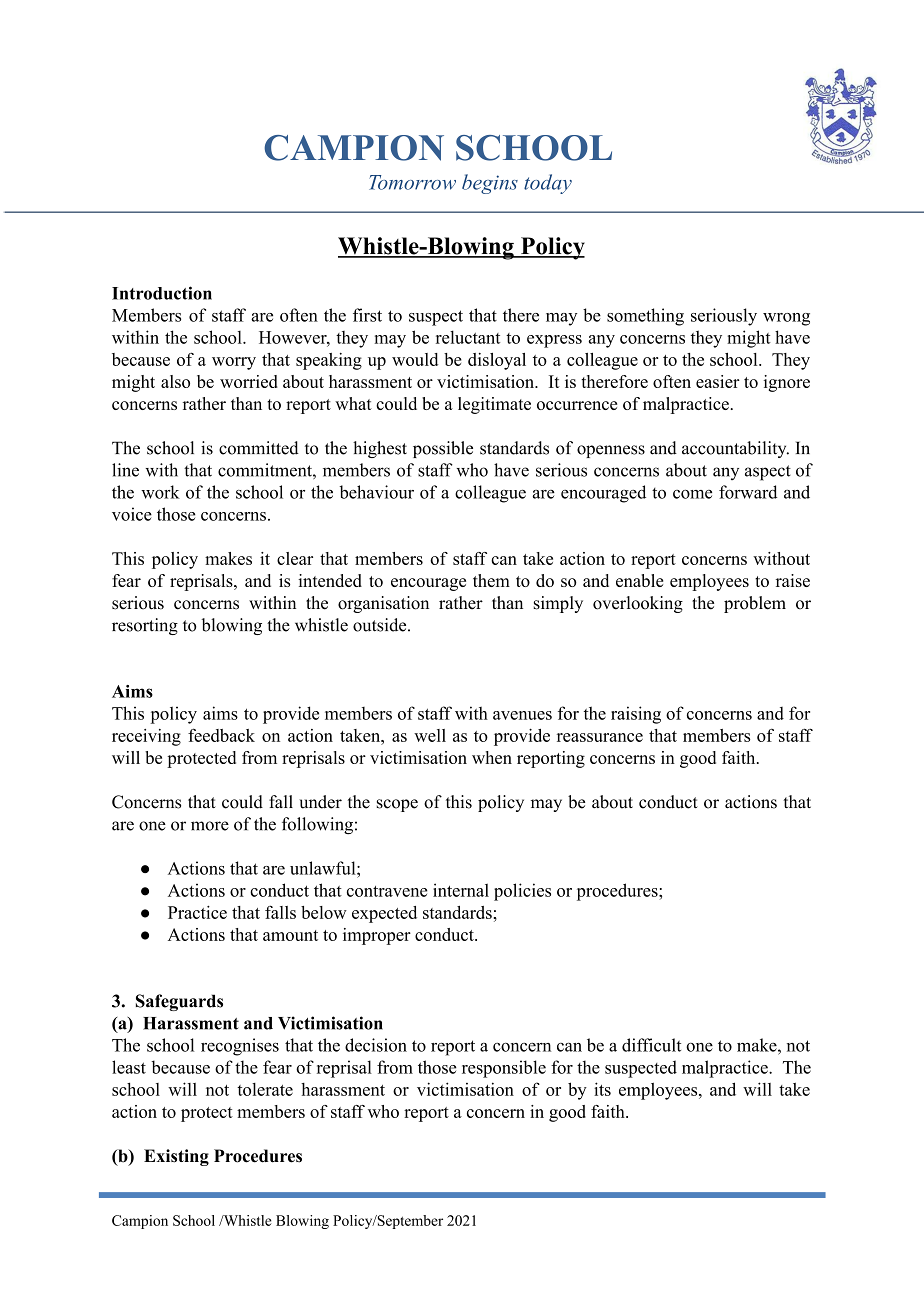 This page has height=1307, width=924. I want to click on come, so click(692, 494).
